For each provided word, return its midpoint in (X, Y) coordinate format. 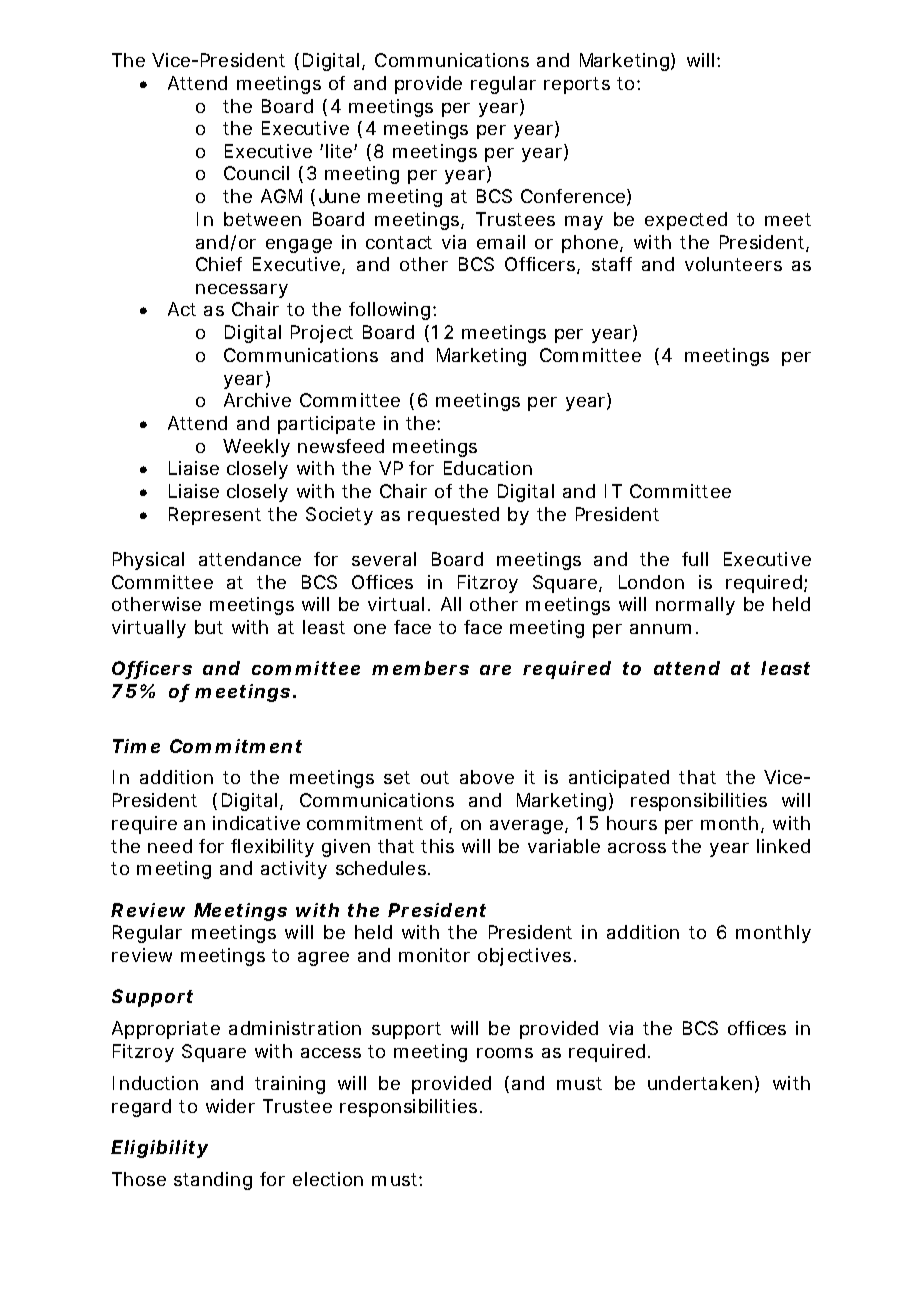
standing (213, 1181)
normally (695, 606)
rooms (505, 1053)
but (209, 627)
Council (256, 173)
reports (577, 85)
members (420, 668)
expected (686, 221)
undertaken (700, 1083)
